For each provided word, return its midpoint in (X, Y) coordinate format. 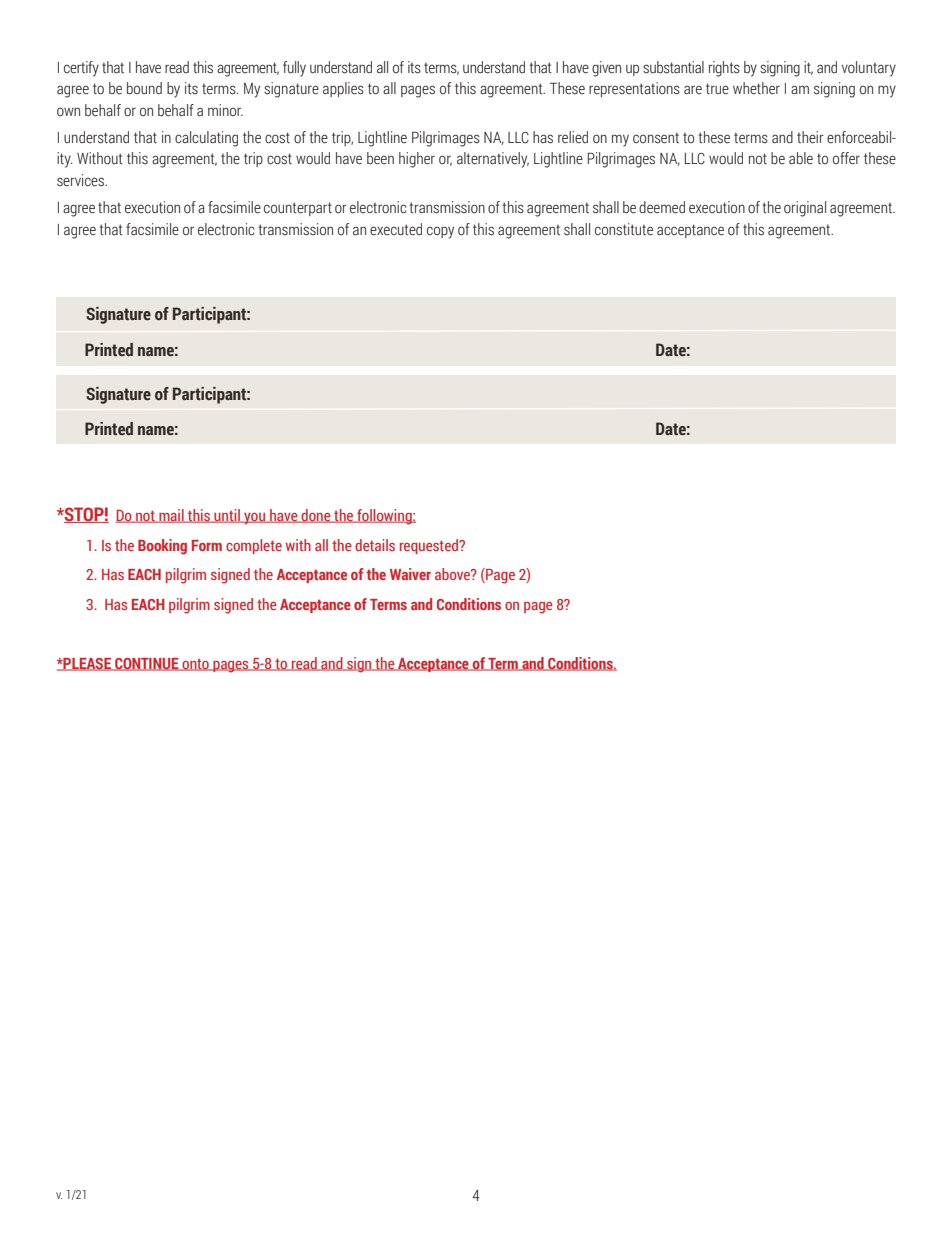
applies (343, 89)
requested (430, 546)
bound (144, 88)
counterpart (298, 209)
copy (440, 232)
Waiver (410, 574)
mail (171, 516)
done (316, 516)
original (805, 209)
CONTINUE (147, 664)
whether (756, 88)
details (375, 545)
